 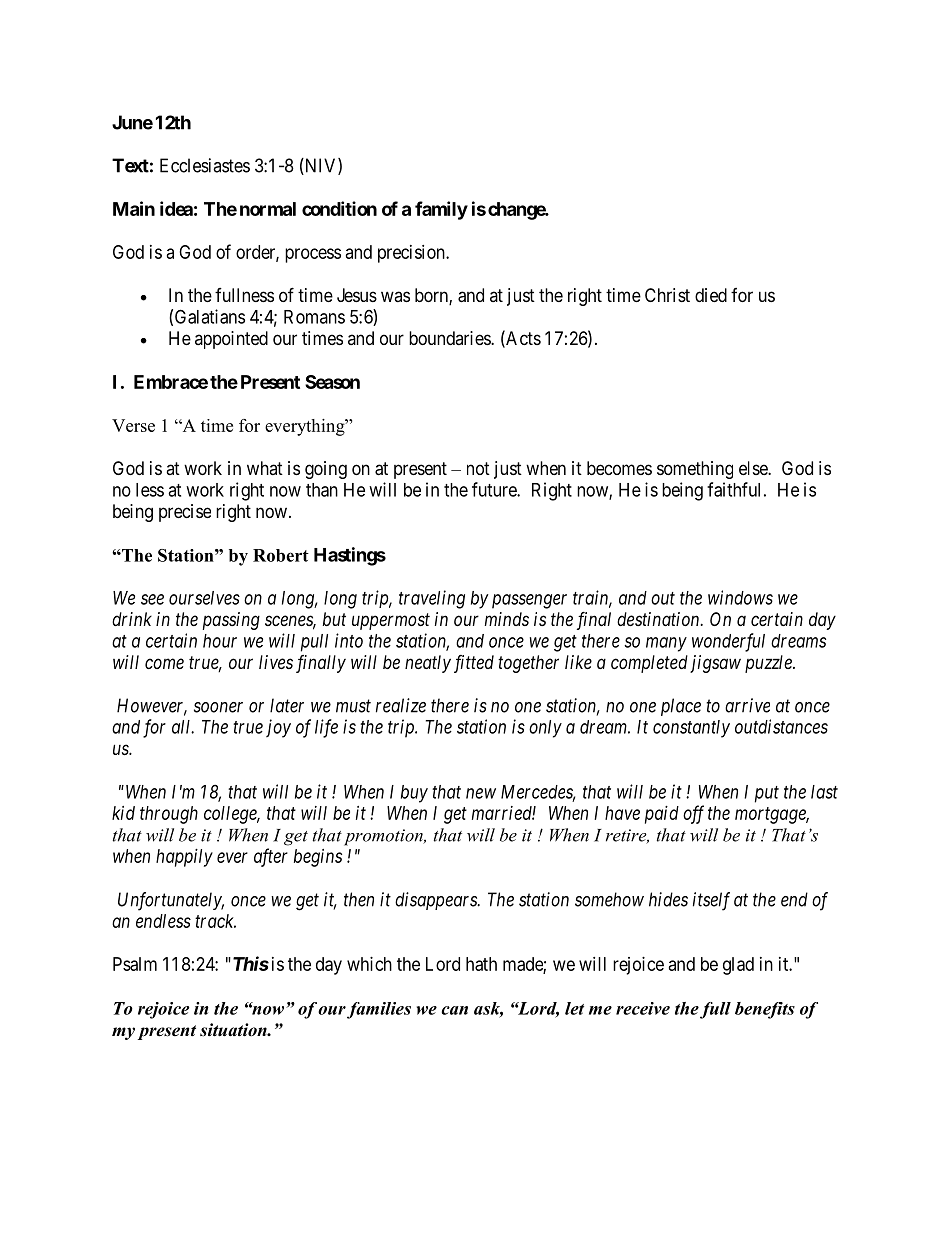 I want to click on windows, so click(x=740, y=597).
